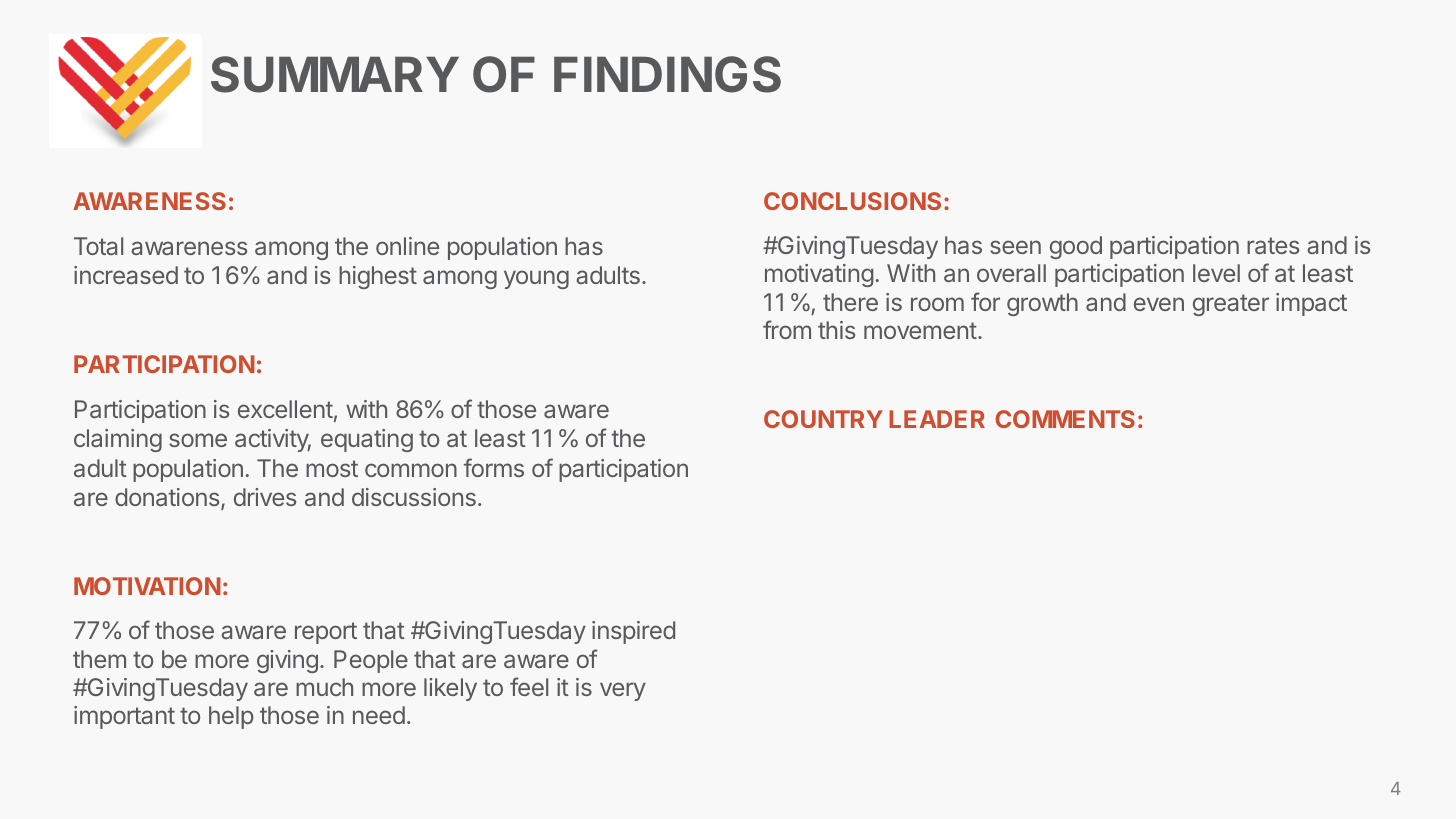 This screenshot has width=1456, height=819. I want to click on SUMMARY, so click(335, 74).
